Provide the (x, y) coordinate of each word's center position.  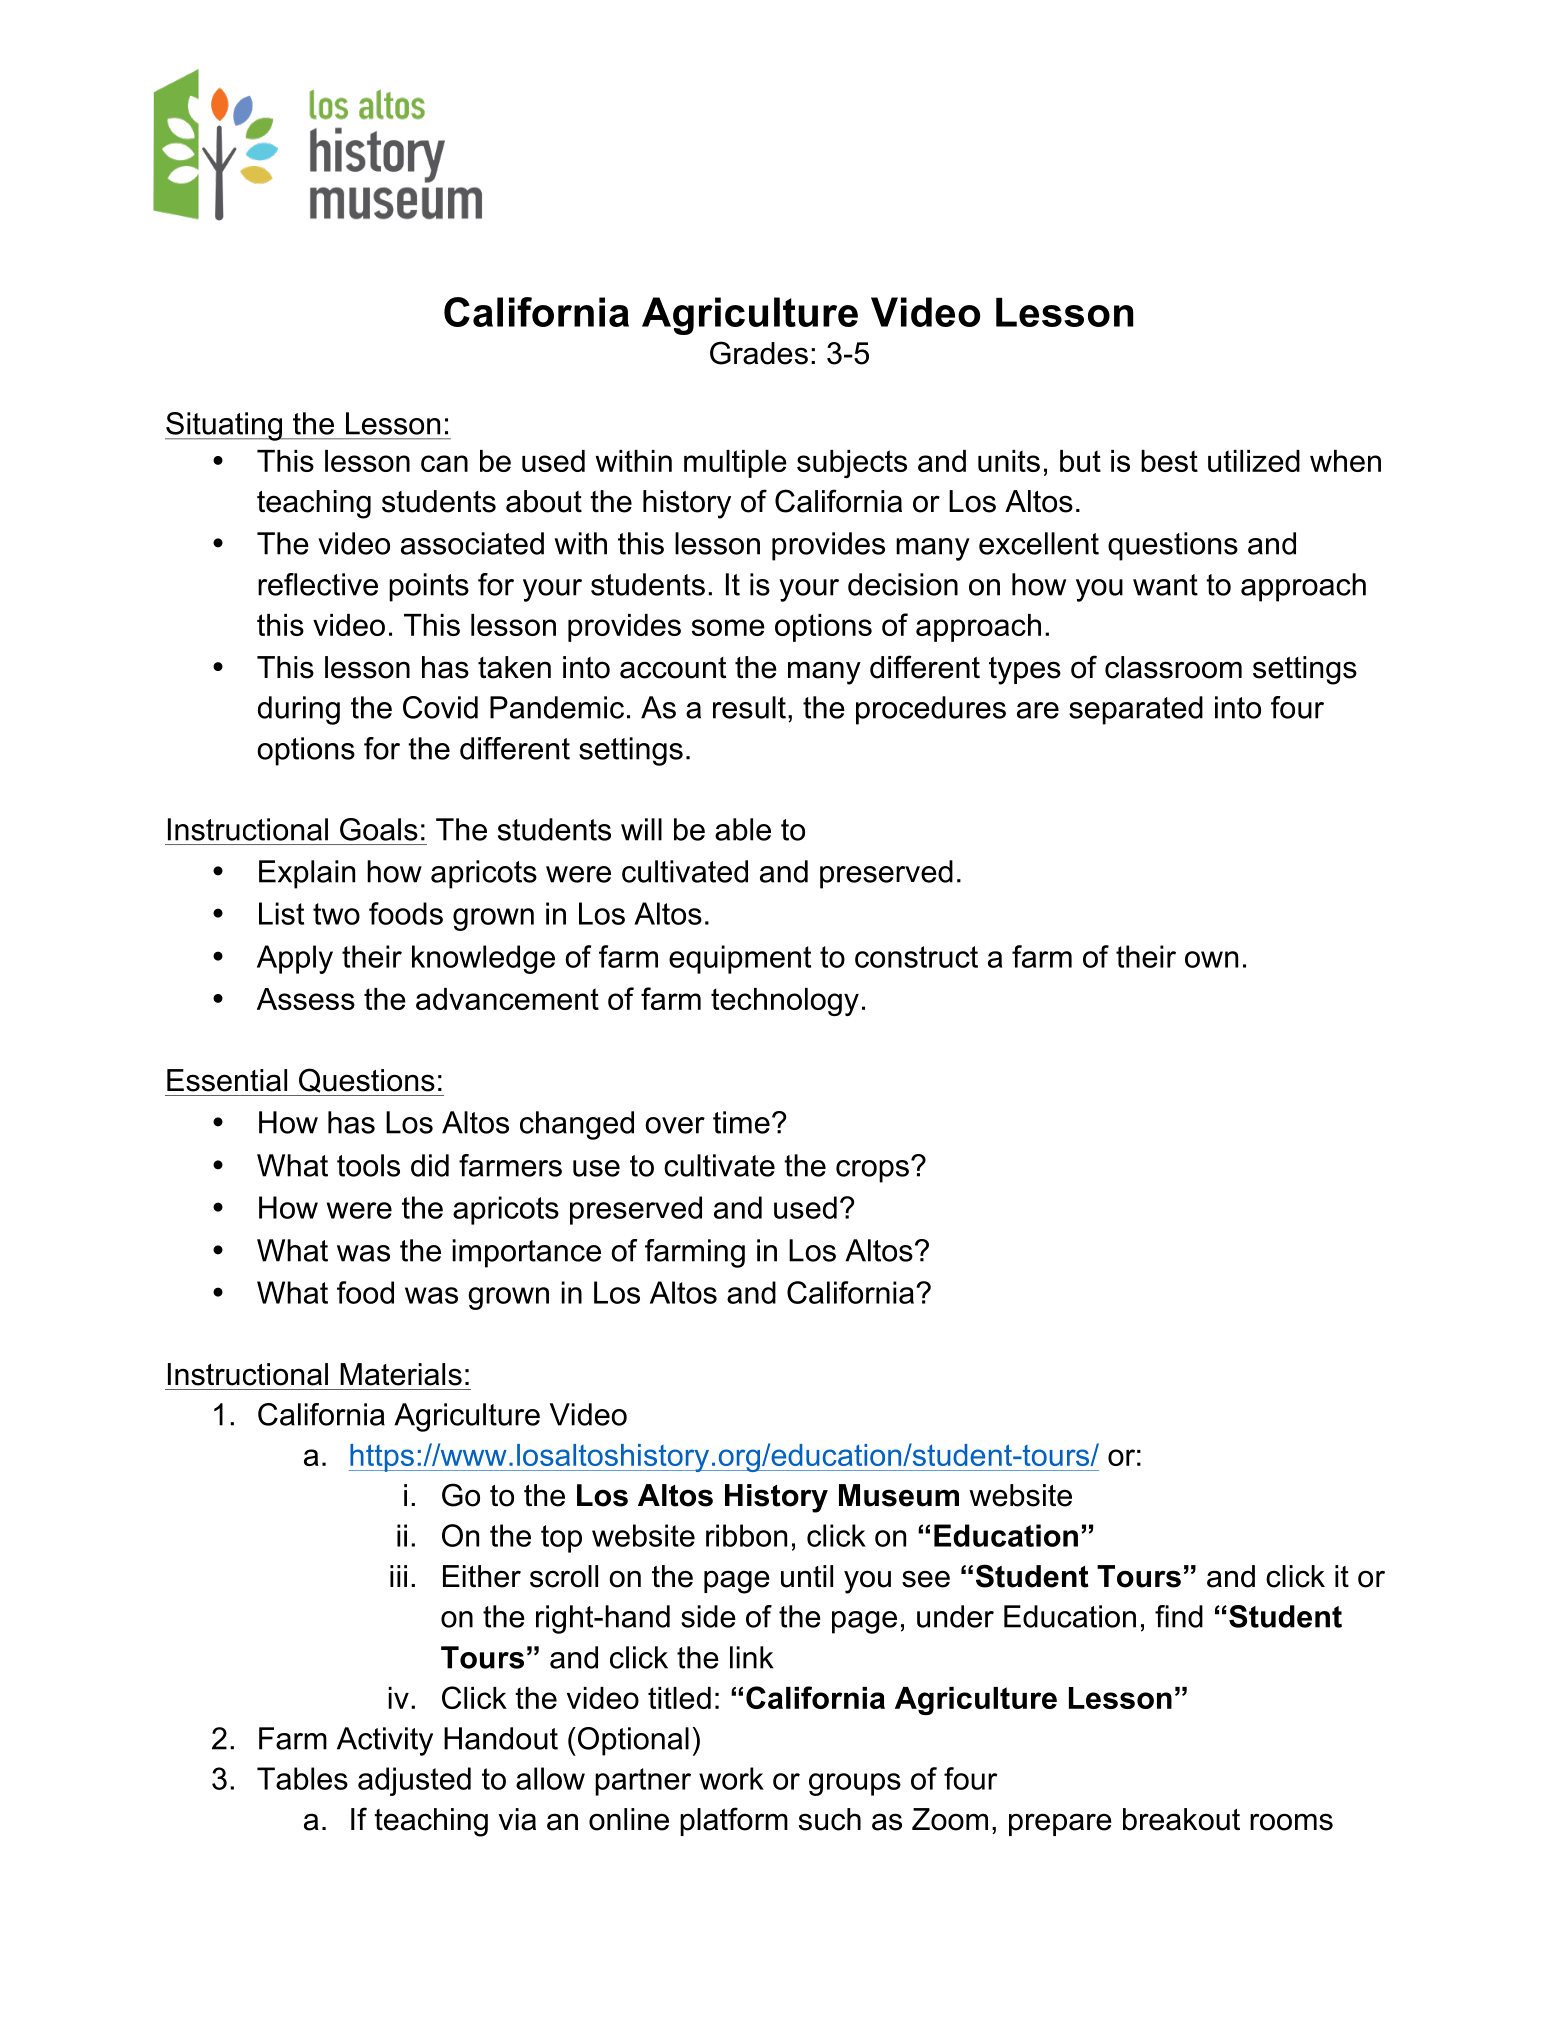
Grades (759, 353)
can (444, 463)
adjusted (414, 1781)
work (731, 1778)
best (1169, 461)
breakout (1181, 1819)
